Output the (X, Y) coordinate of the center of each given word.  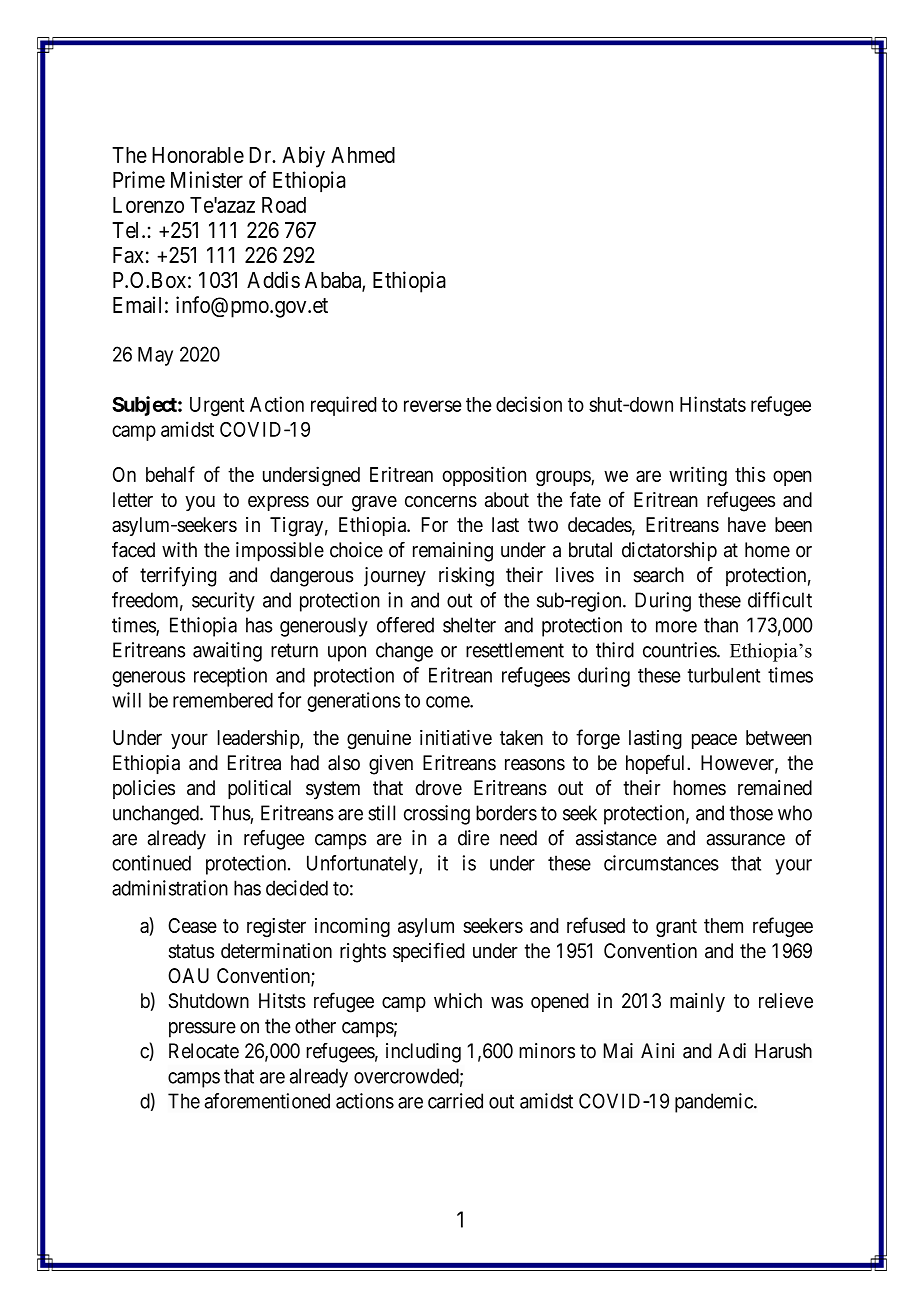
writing (698, 476)
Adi (732, 1051)
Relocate (204, 1051)
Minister (207, 179)
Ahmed (363, 155)
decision (529, 404)
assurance (746, 840)
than (721, 625)
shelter (469, 625)
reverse (433, 406)
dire (473, 838)
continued (151, 863)
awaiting (227, 652)
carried (455, 1101)
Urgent (217, 406)
